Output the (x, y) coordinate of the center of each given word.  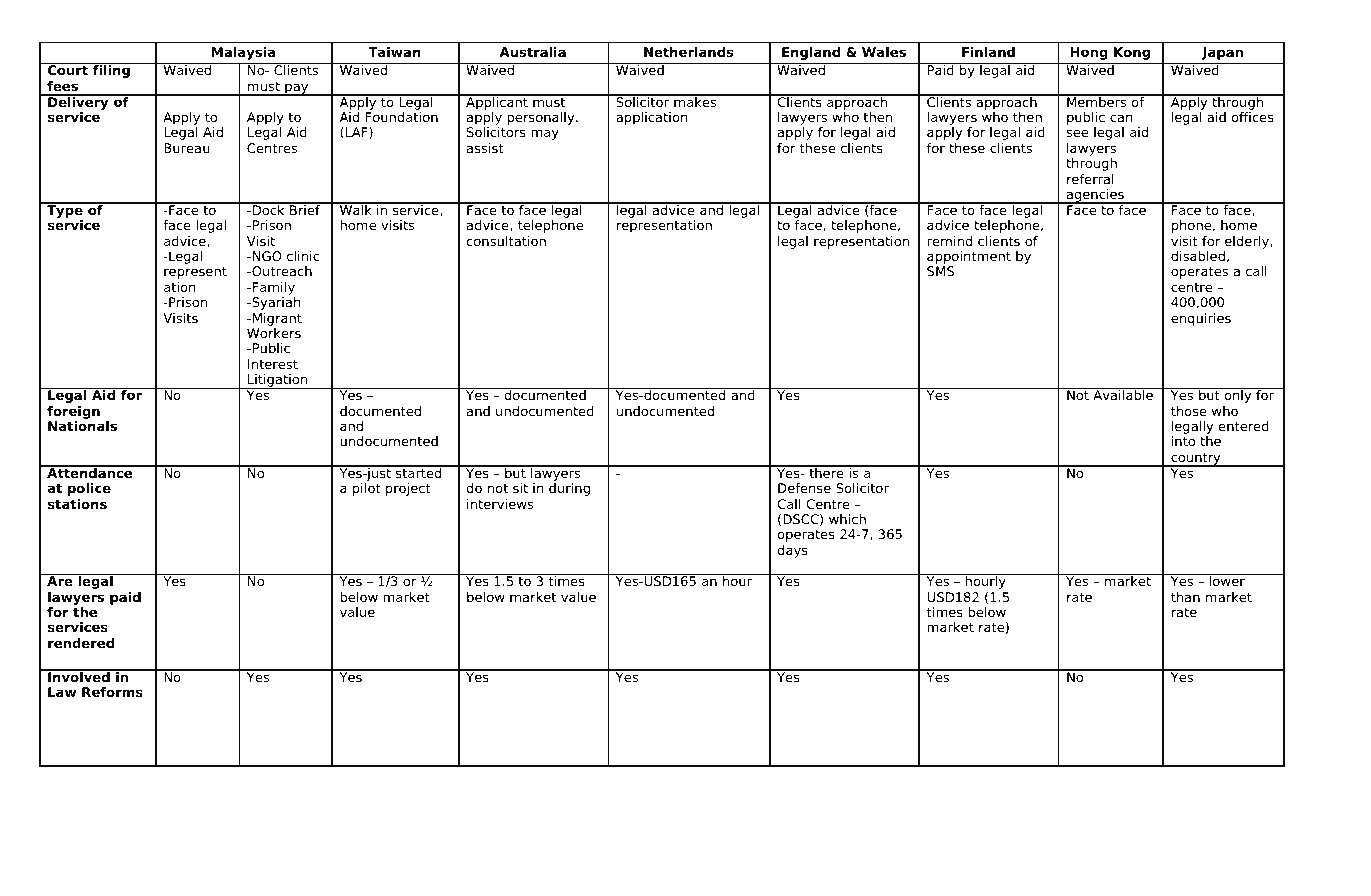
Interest (273, 364)
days (792, 551)
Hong (1089, 53)
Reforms (112, 692)
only (1238, 395)
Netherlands (688, 52)
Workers (274, 333)
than (1185, 597)
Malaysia (243, 53)
